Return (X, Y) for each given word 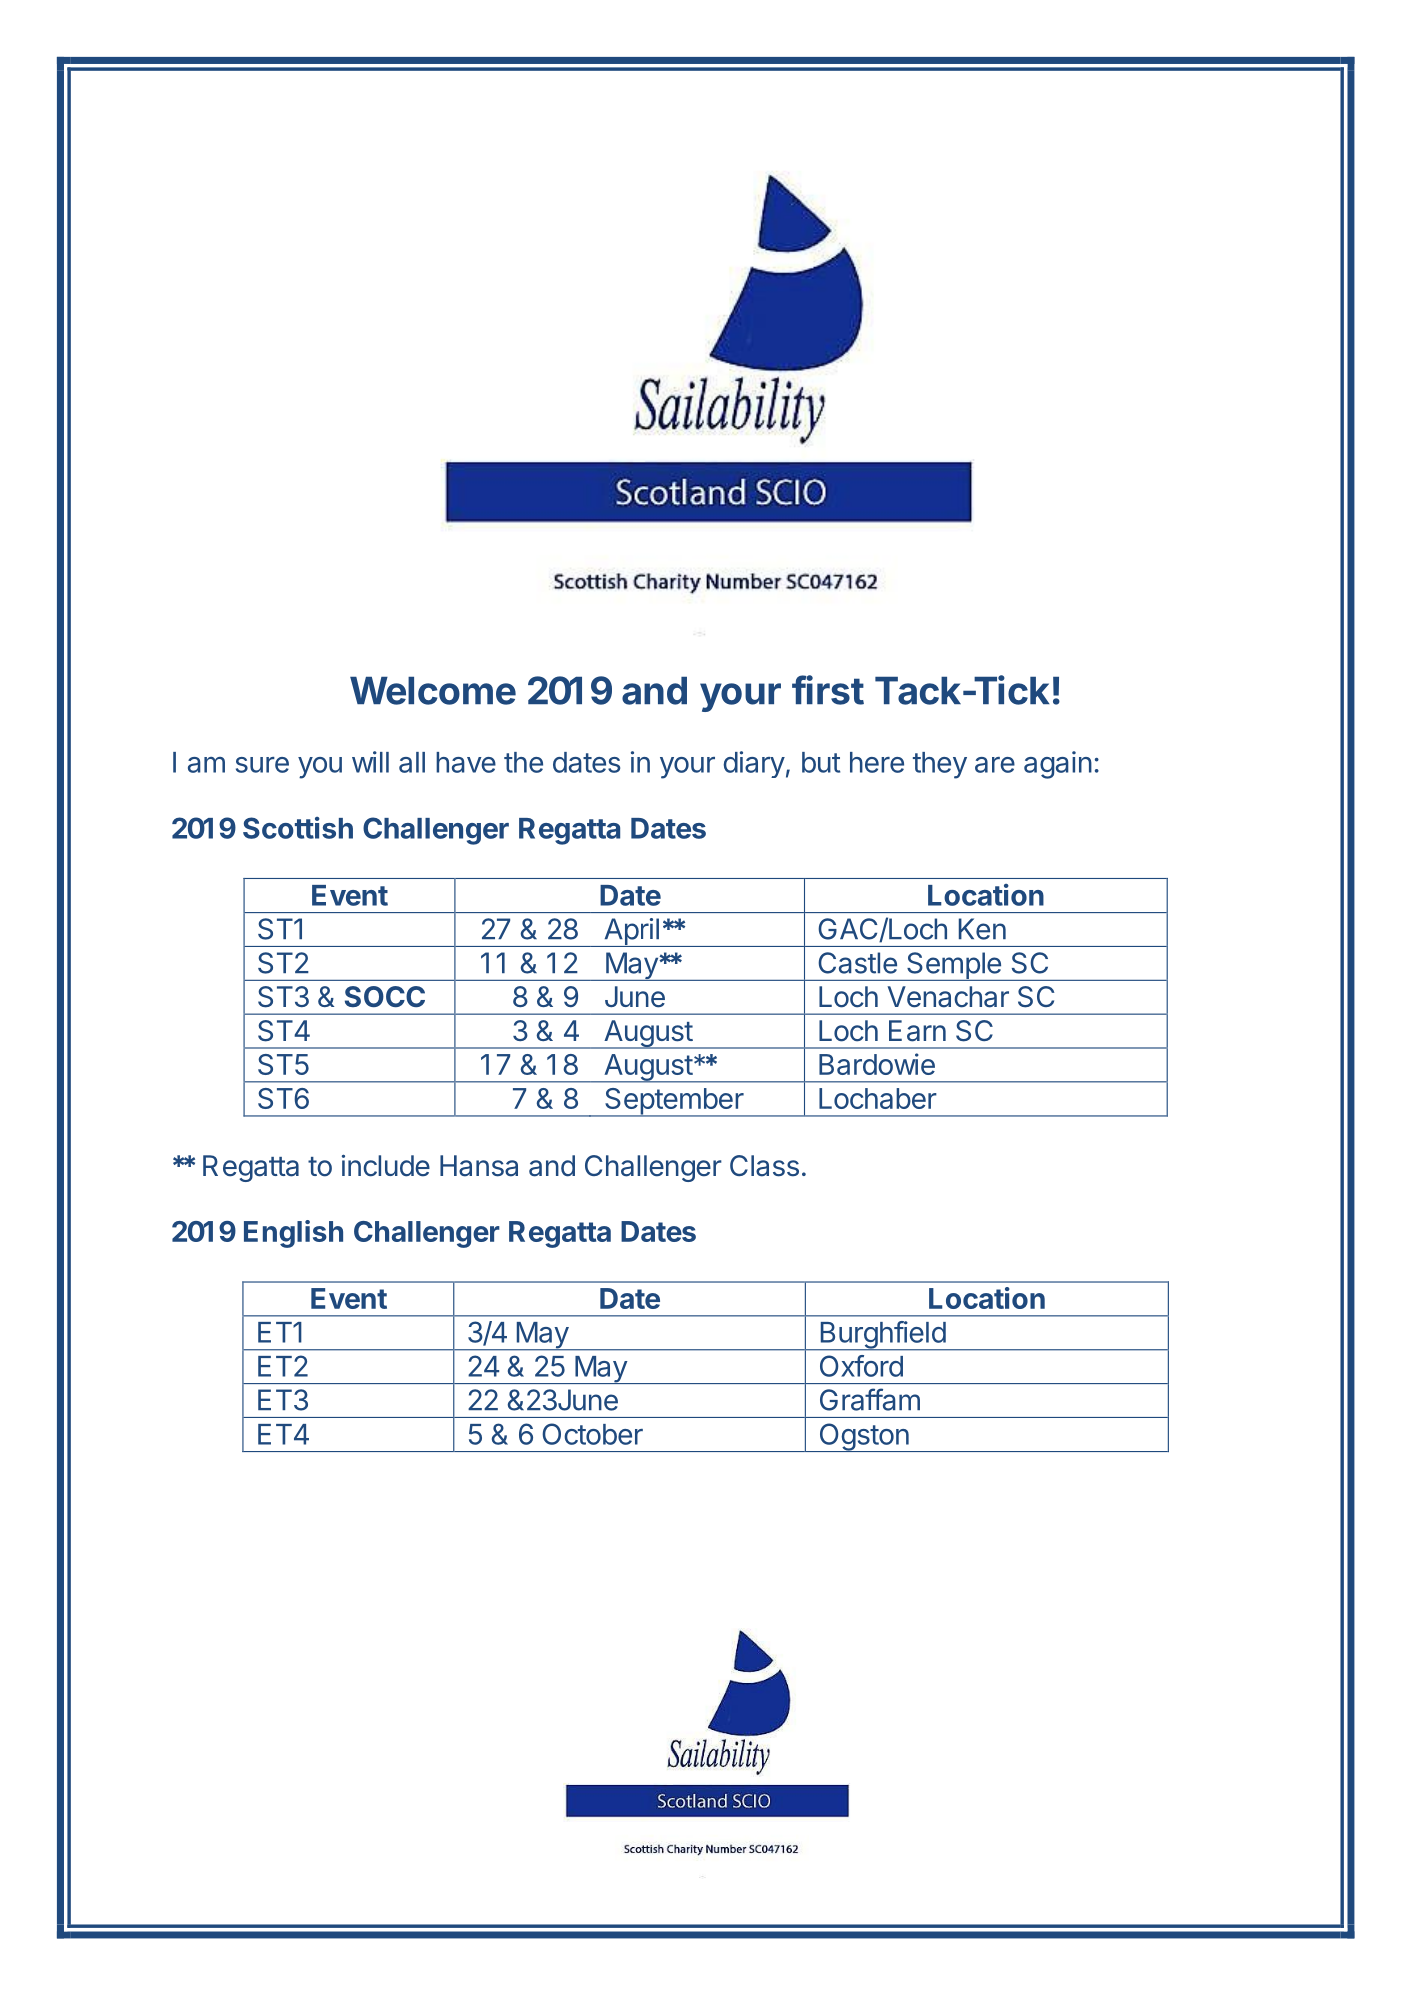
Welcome (433, 691)
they (940, 765)
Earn (917, 1031)
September (674, 1102)
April (631, 932)
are (995, 765)
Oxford (861, 1366)
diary (754, 764)
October (592, 1434)
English (293, 1234)
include (386, 1165)
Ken (982, 929)
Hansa (479, 1166)
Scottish (298, 828)
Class (764, 1166)
